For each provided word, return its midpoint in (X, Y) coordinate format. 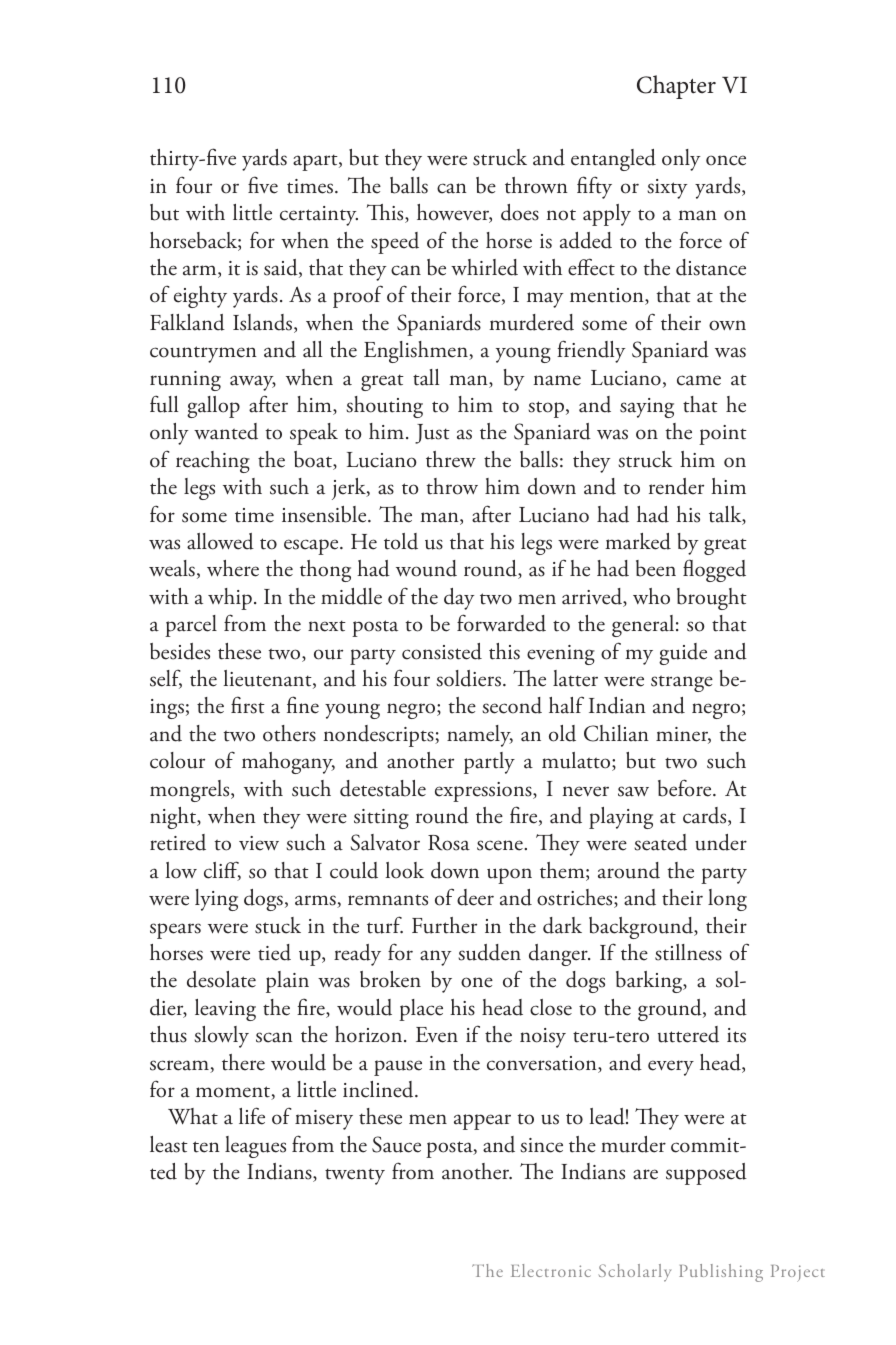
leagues (255, 1147)
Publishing (721, 1273)
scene (501, 845)
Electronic (551, 1270)
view (259, 843)
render (676, 486)
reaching (213, 462)
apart (316, 162)
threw (451, 459)
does (520, 212)
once (726, 160)
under (721, 842)
